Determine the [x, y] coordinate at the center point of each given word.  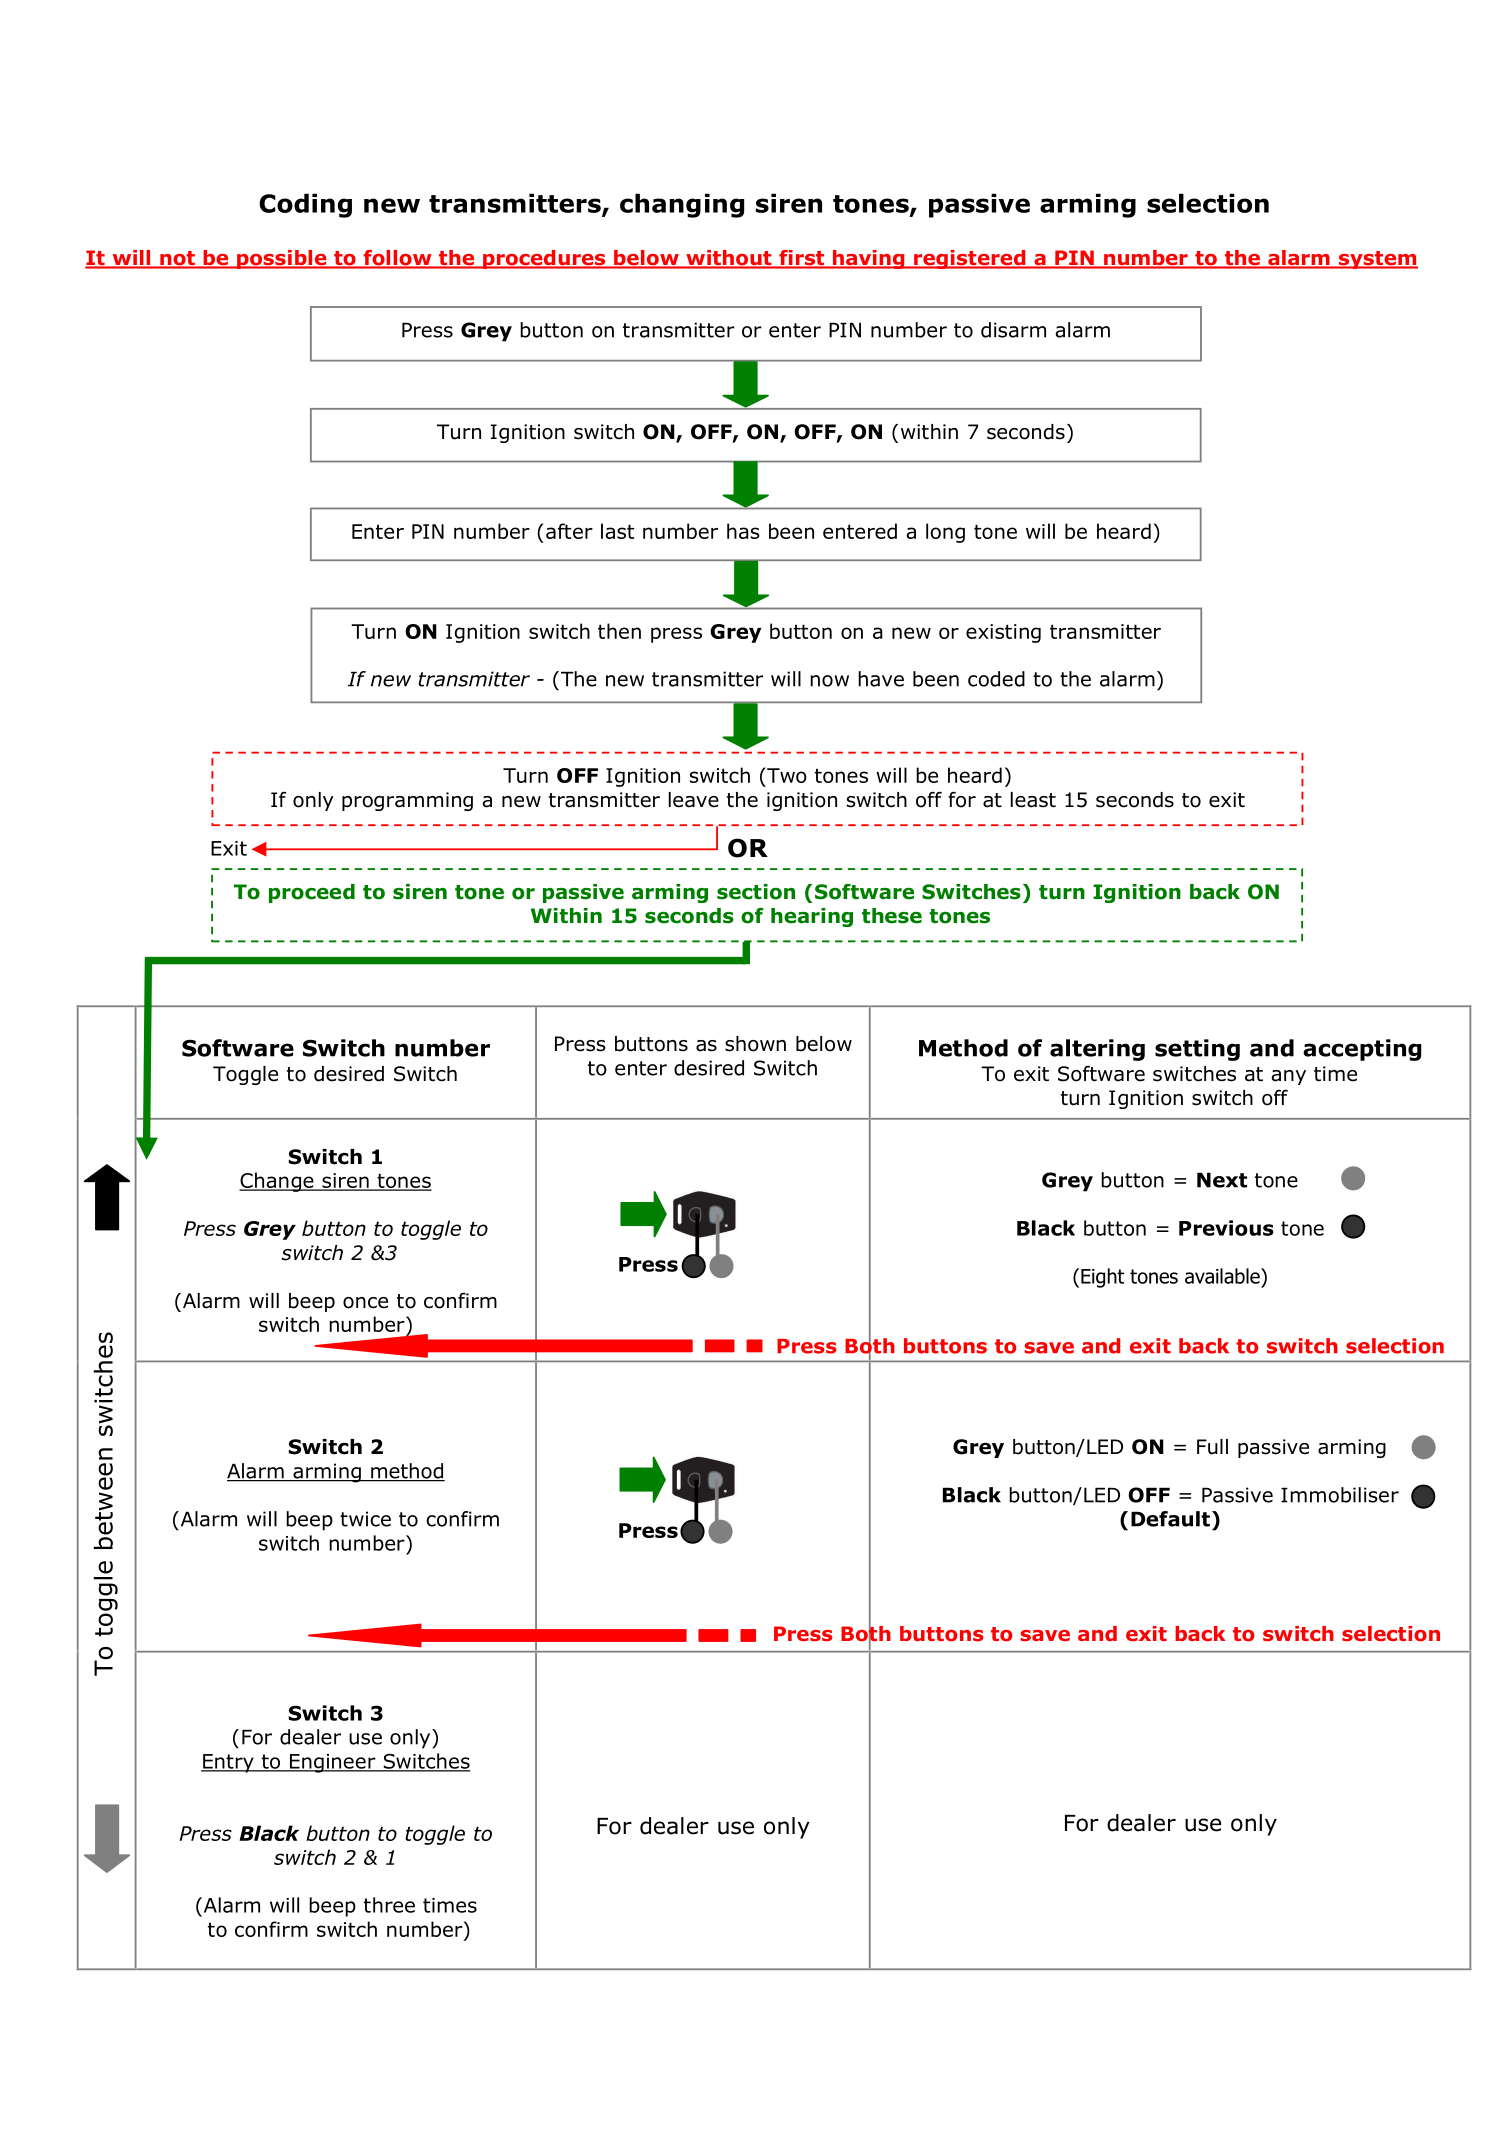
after [569, 531]
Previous [1226, 1228]
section [756, 892]
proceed [312, 893]
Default [1170, 1519]
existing [1003, 633]
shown [755, 1044]
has [743, 531]
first [802, 259]
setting [1197, 1050]
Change [277, 1182]
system [1377, 260]
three [389, 1905]
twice [365, 1519]
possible [282, 259]
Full [1212, 1447]
